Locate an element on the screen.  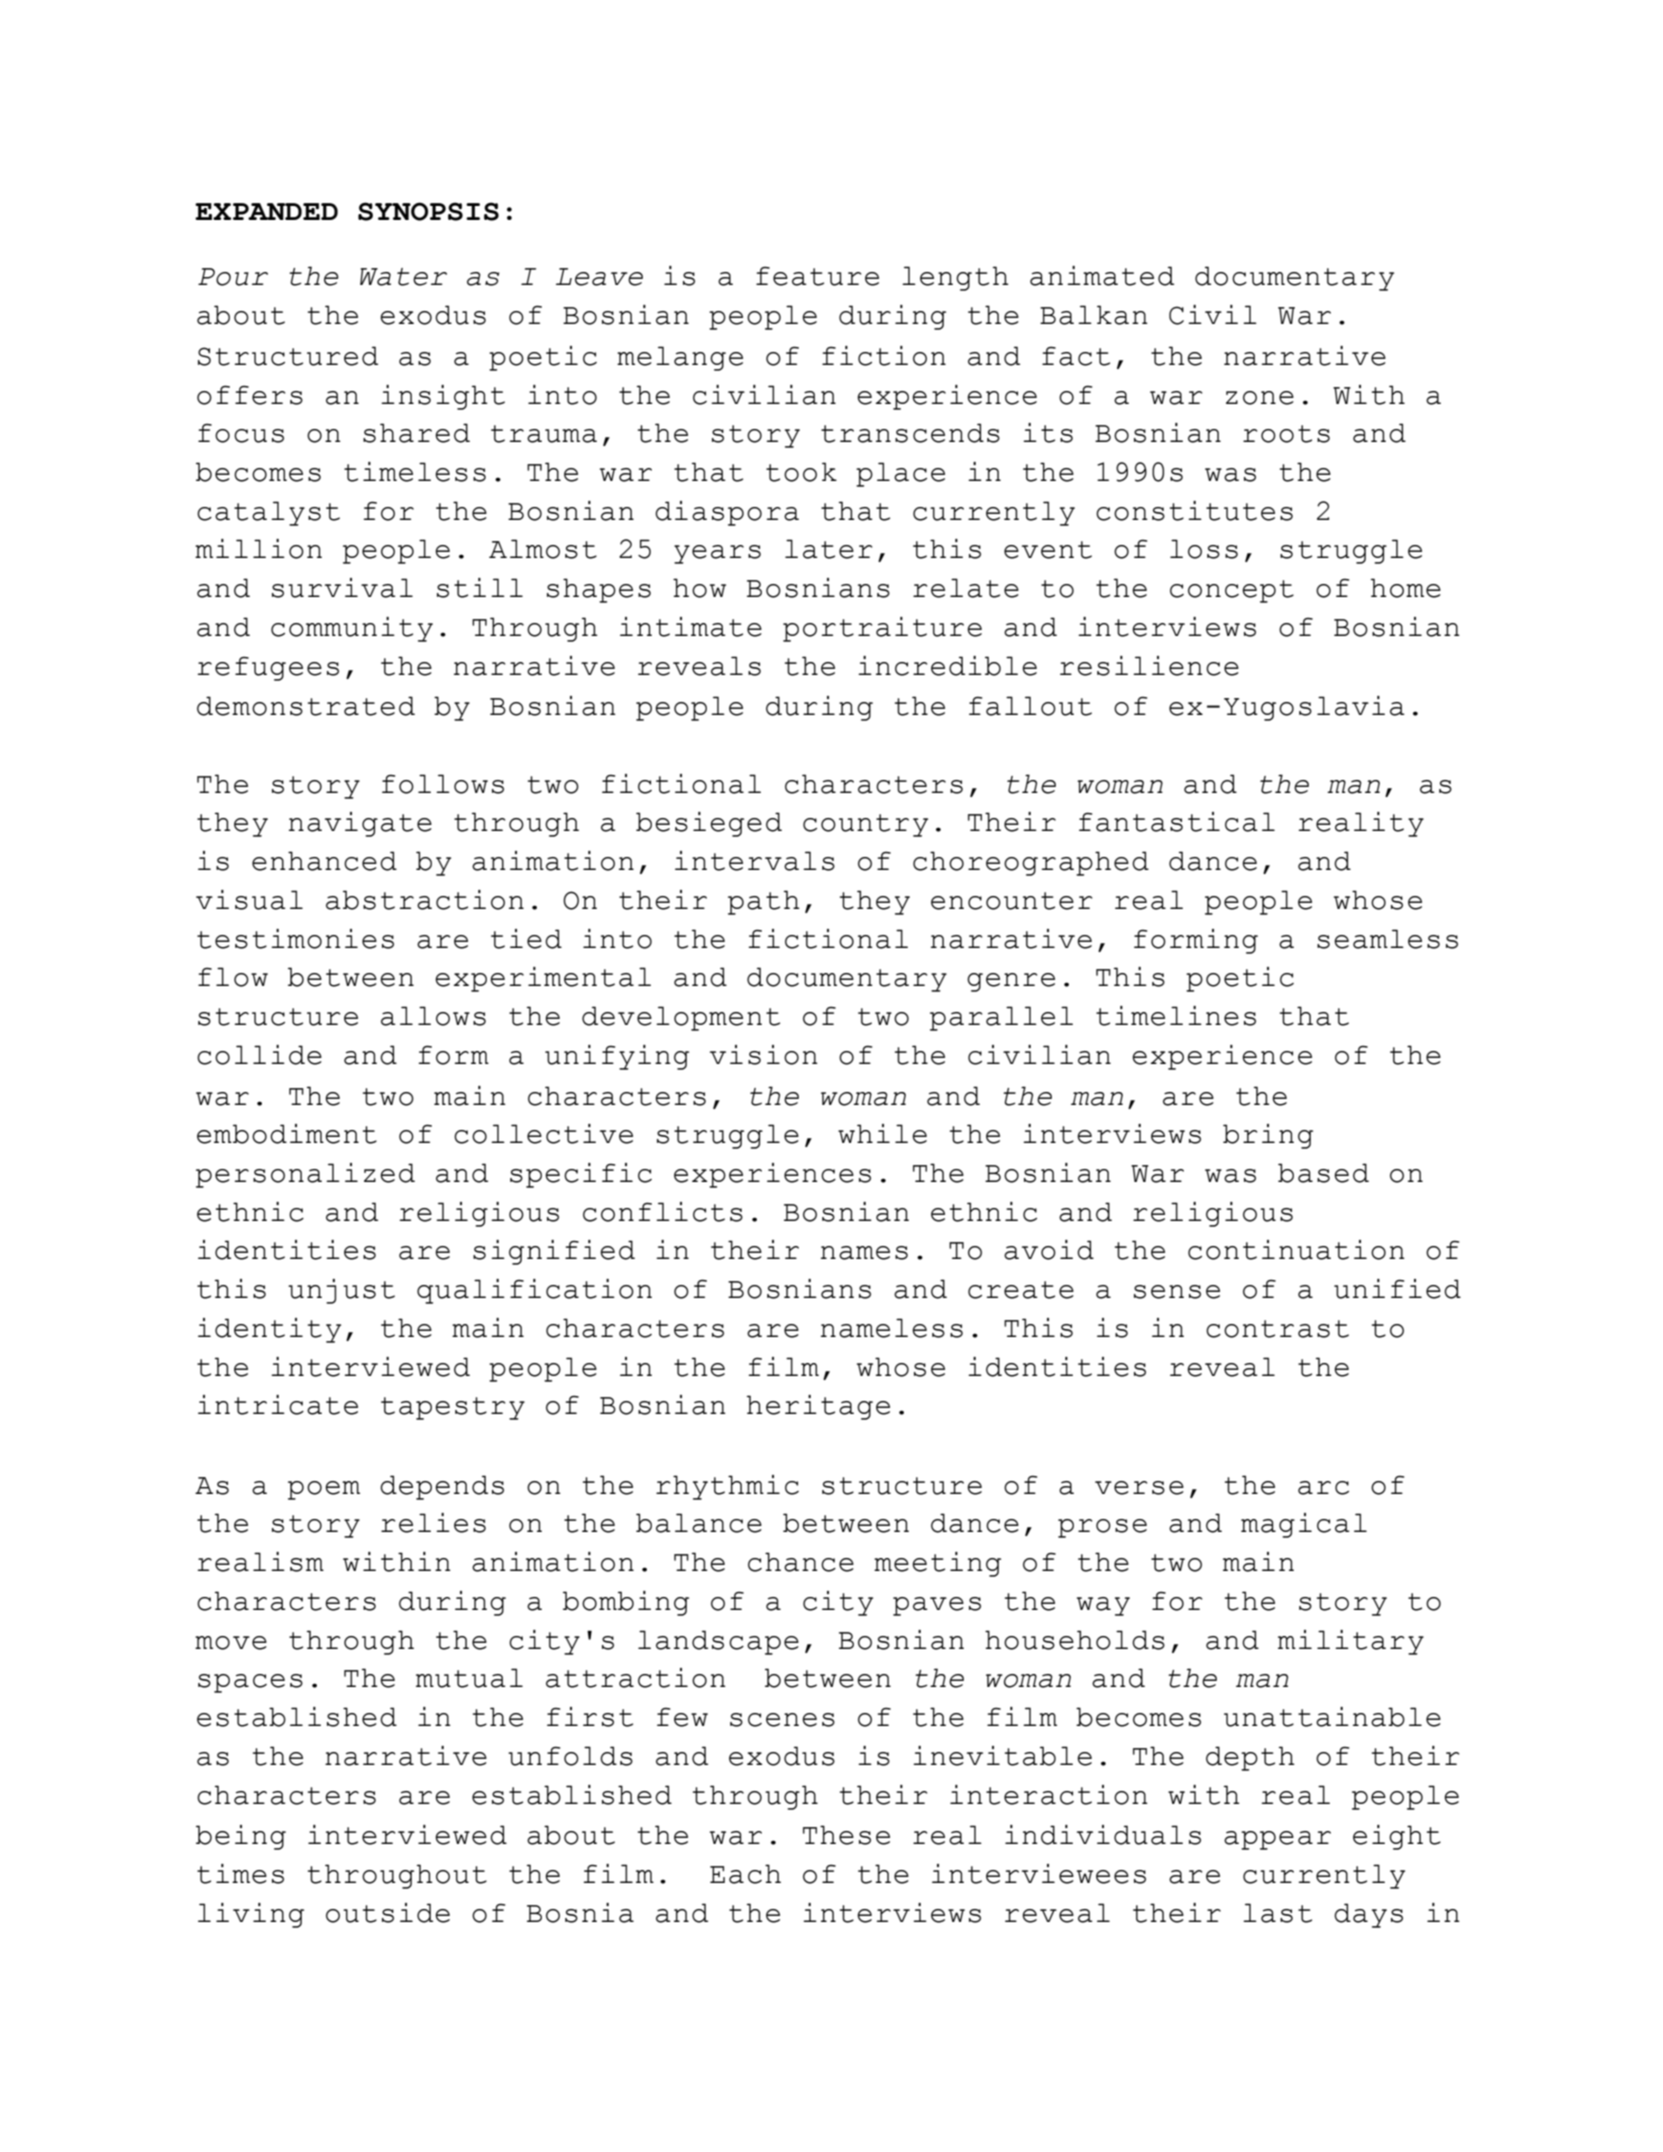
outside is located at coordinates (388, 1913).
